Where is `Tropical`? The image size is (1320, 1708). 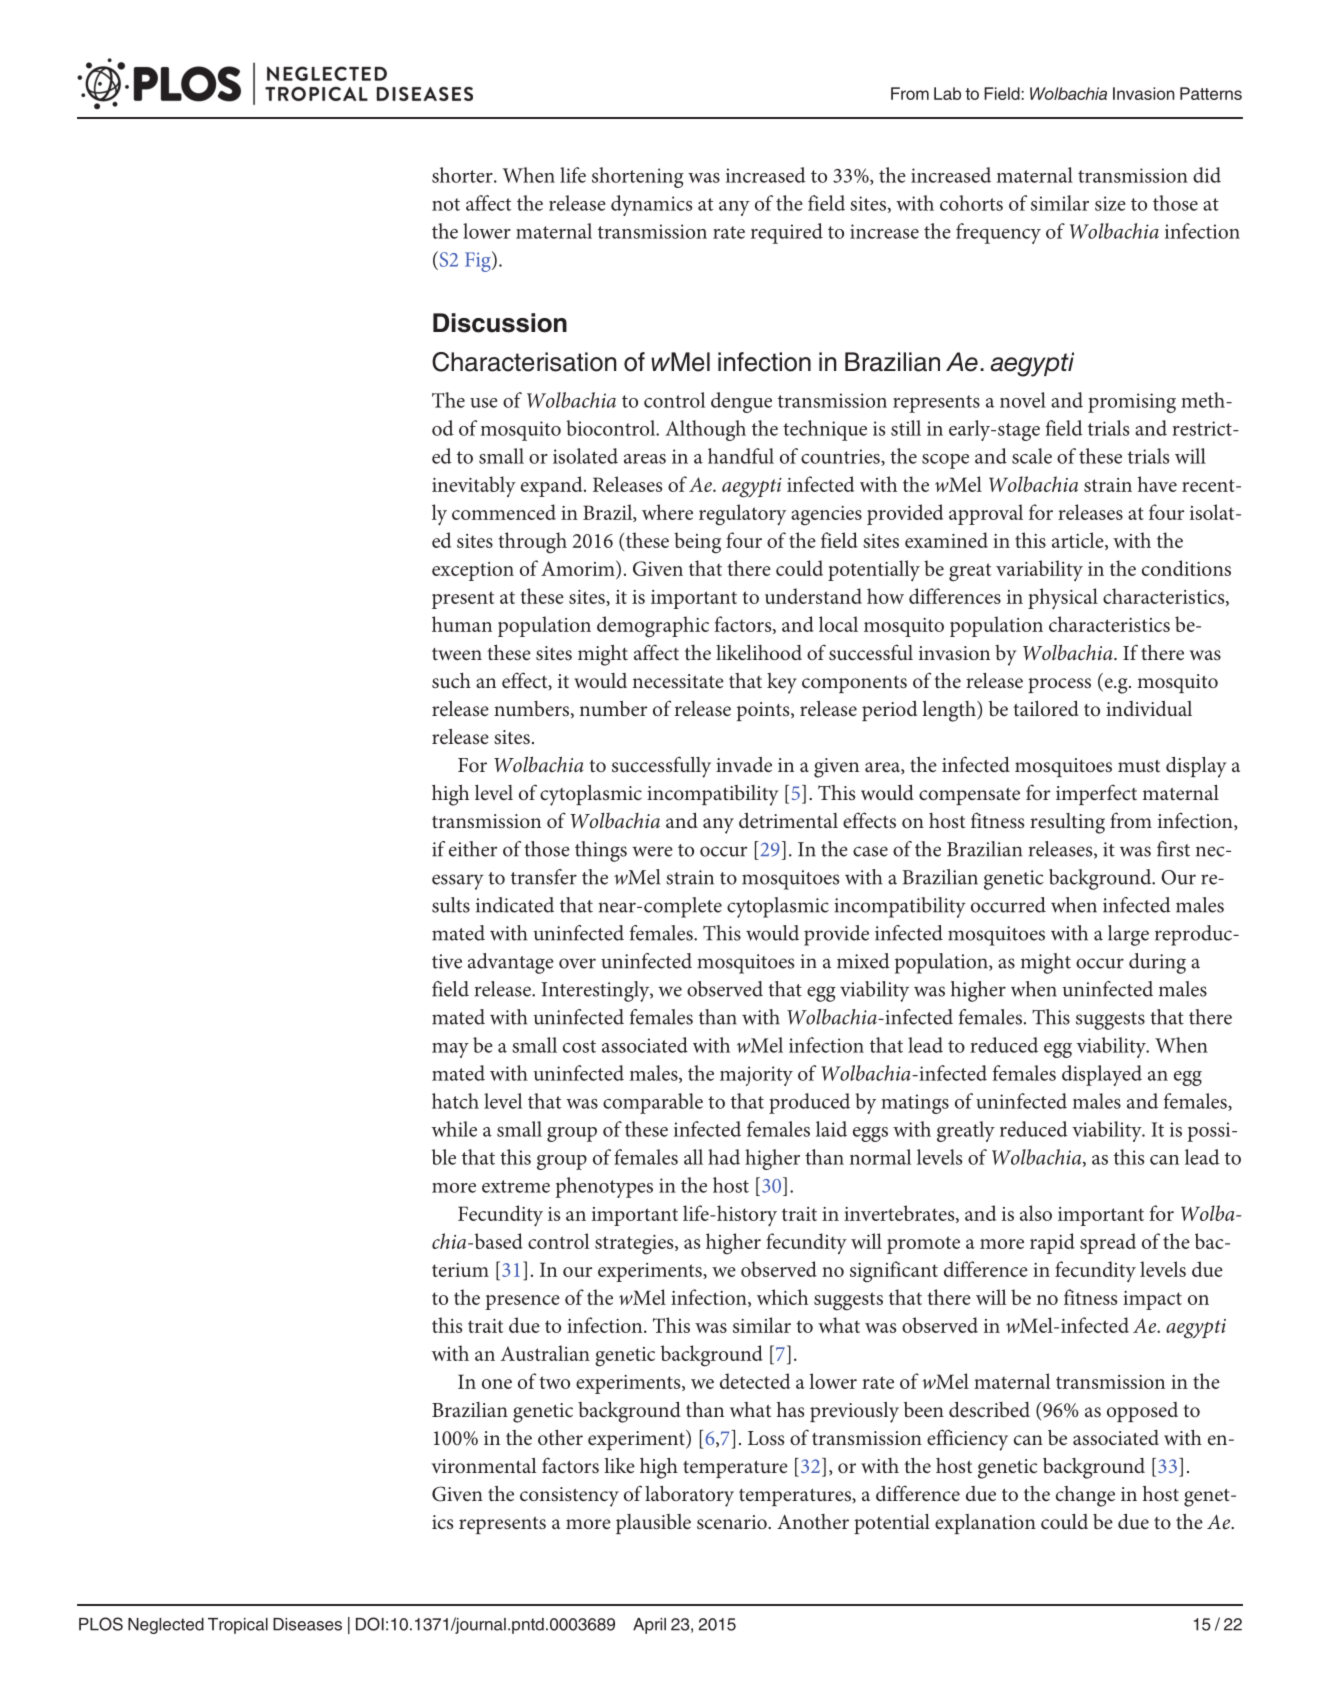 Tropical is located at coordinates (238, 1626).
